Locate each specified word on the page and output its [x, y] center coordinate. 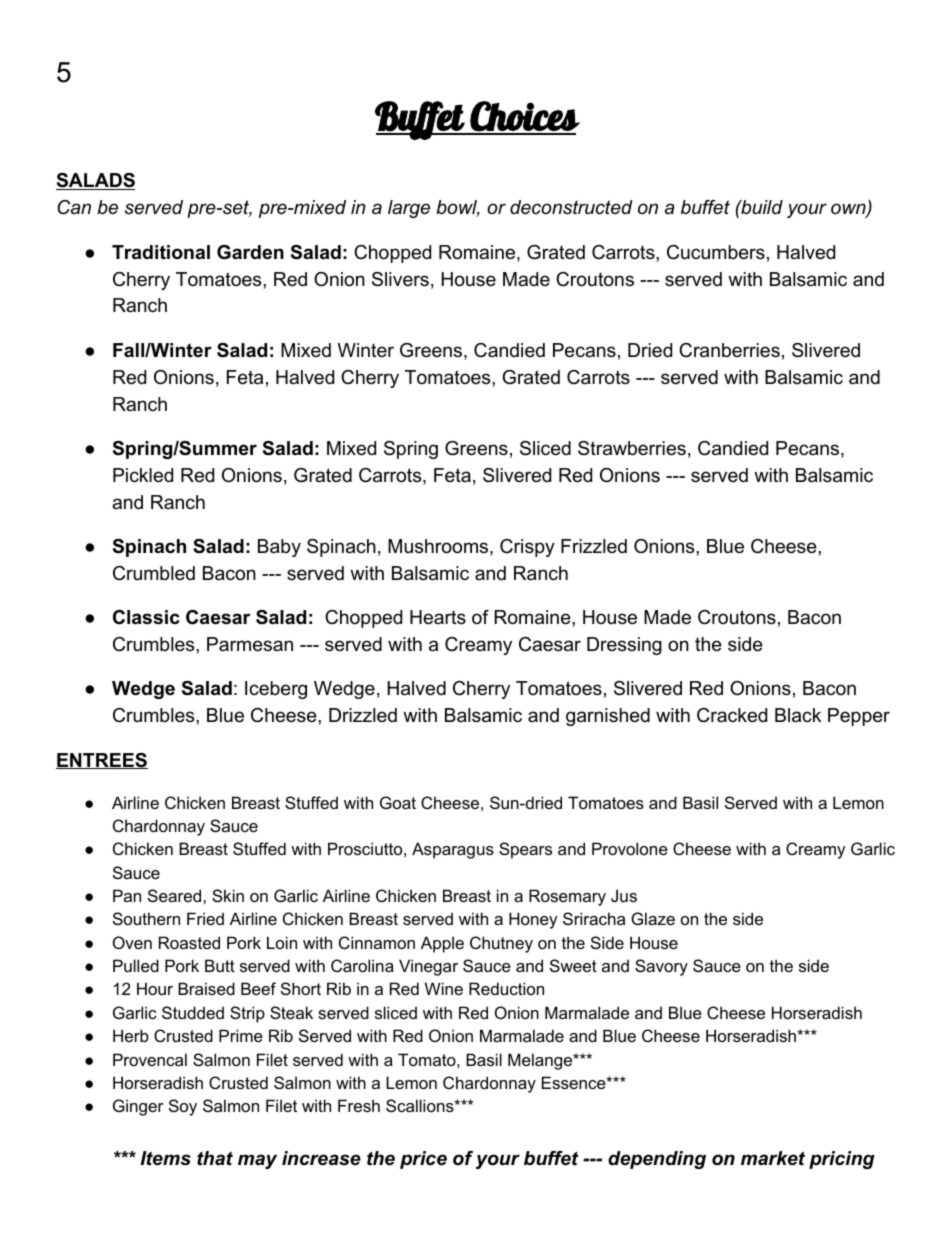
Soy [183, 1107]
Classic [146, 617]
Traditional [161, 252]
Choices [524, 117]
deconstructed [571, 207]
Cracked [732, 715]
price [423, 1160]
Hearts [438, 617]
